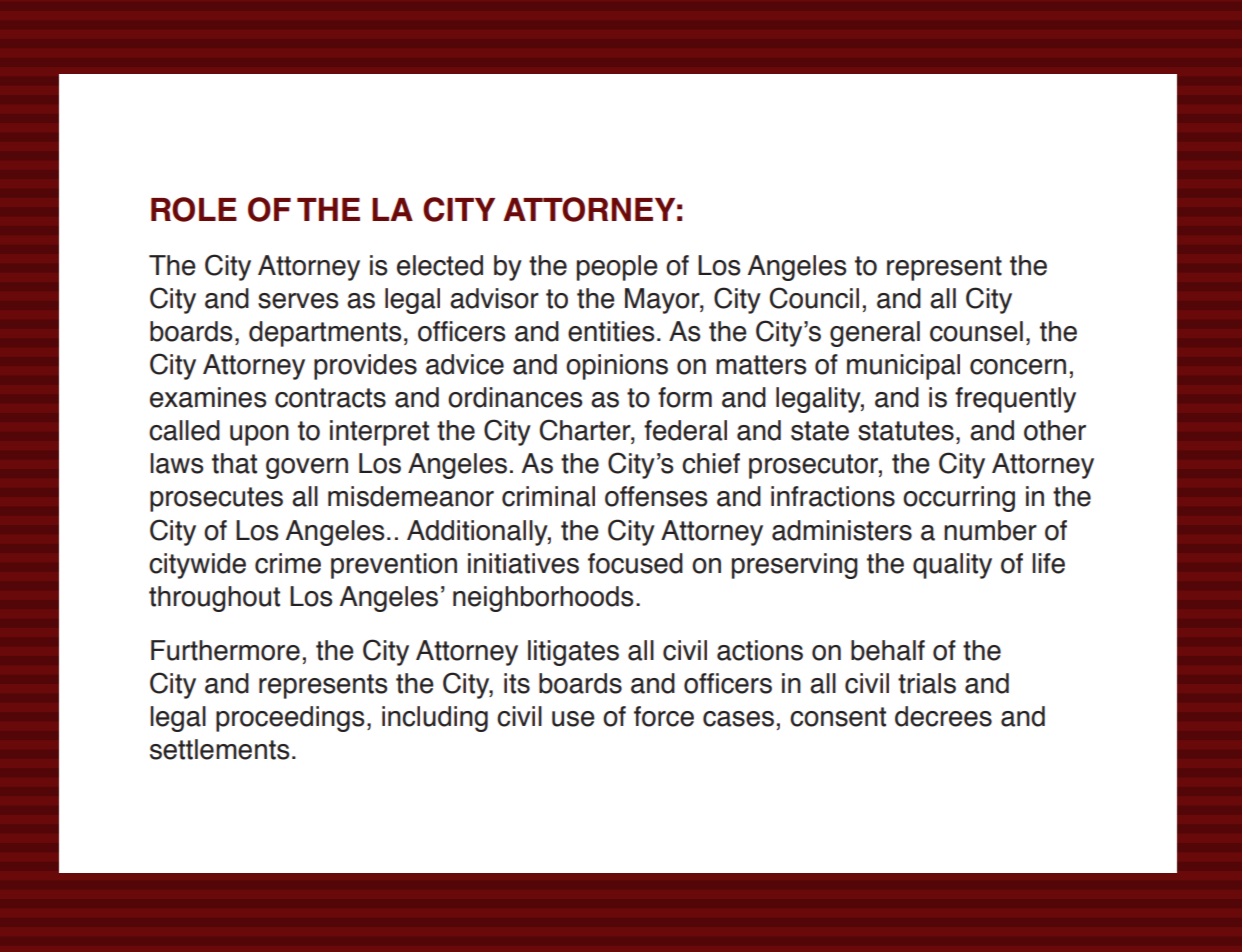  Describe the element at coordinates (617, 268) in the image. I see `people` at that location.
